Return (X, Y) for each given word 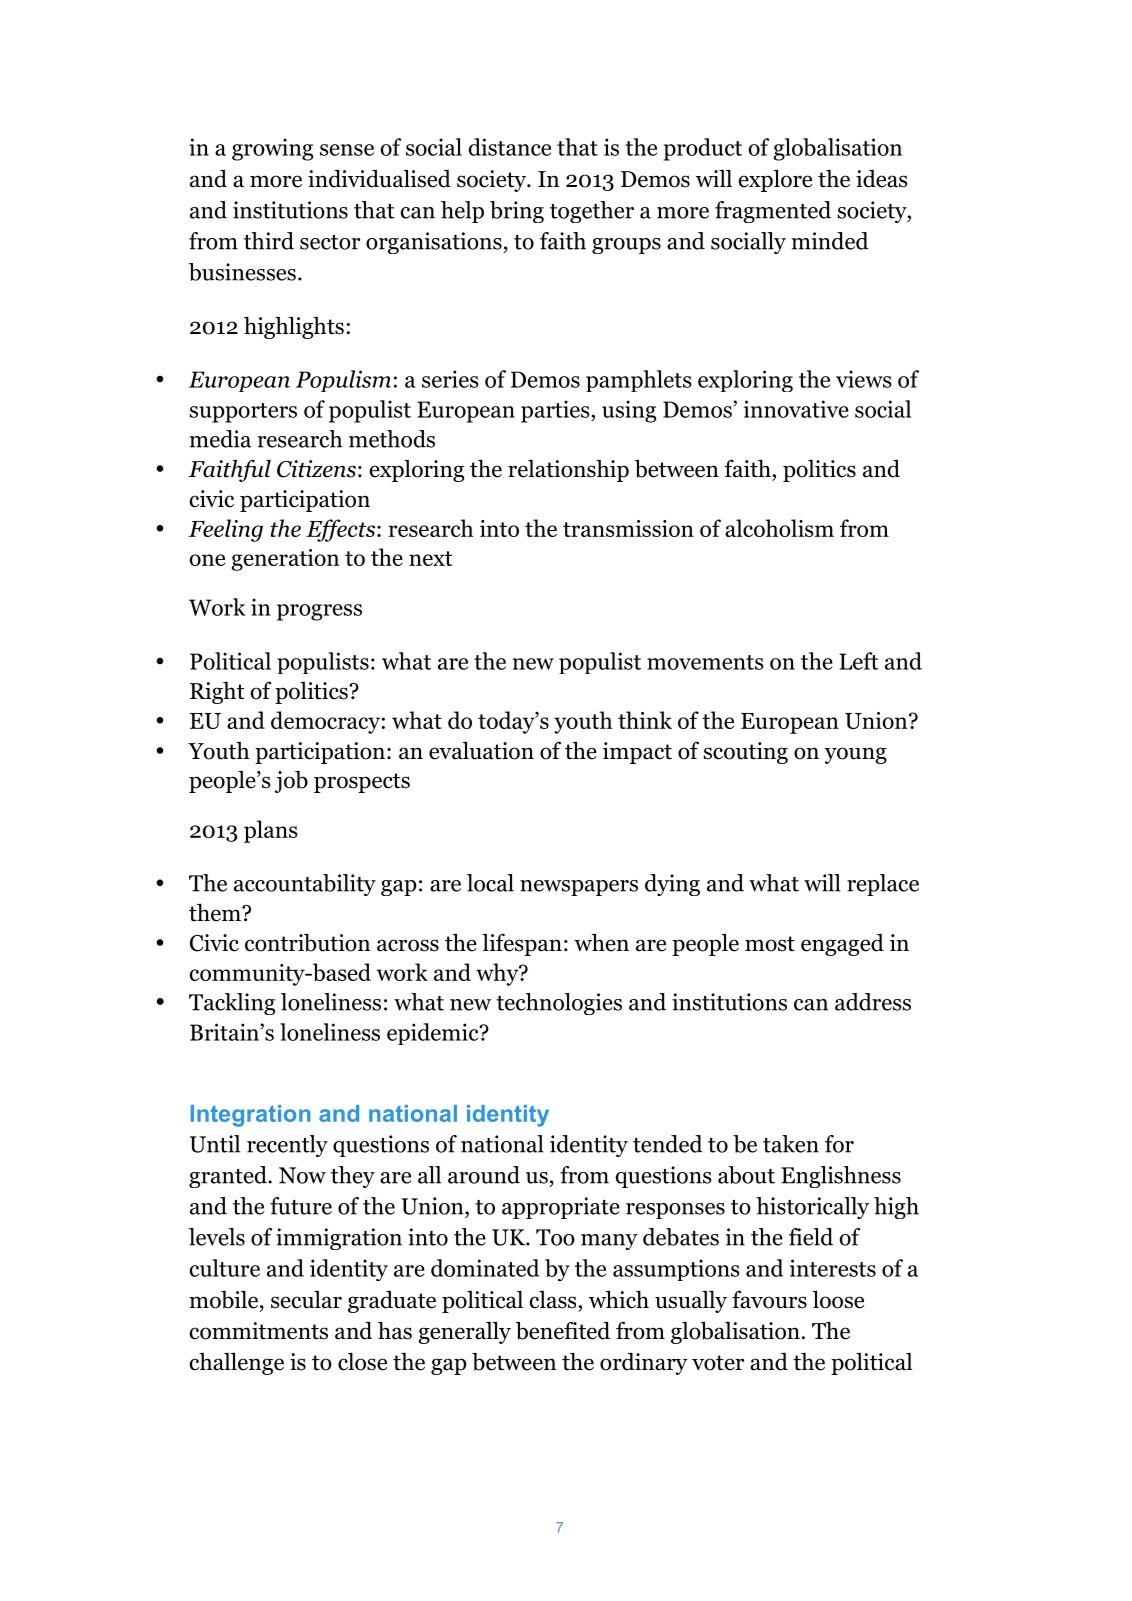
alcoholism (779, 528)
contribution (307, 942)
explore (775, 180)
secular (306, 1300)
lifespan (522, 944)
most (770, 944)
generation (285, 560)
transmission (628, 528)
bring (517, 212)
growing (272, 149)
